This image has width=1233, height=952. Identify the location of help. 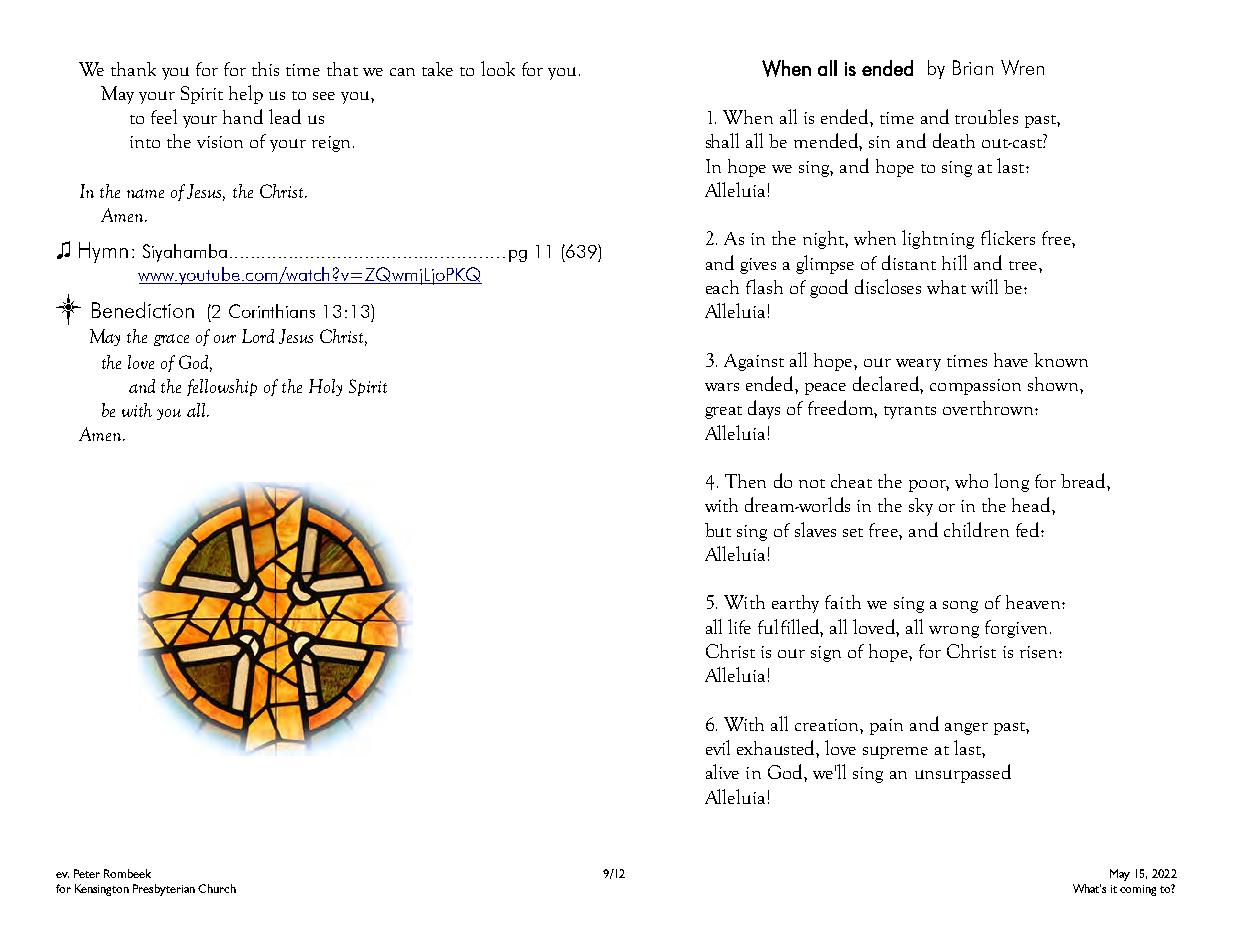
(246, 94).
